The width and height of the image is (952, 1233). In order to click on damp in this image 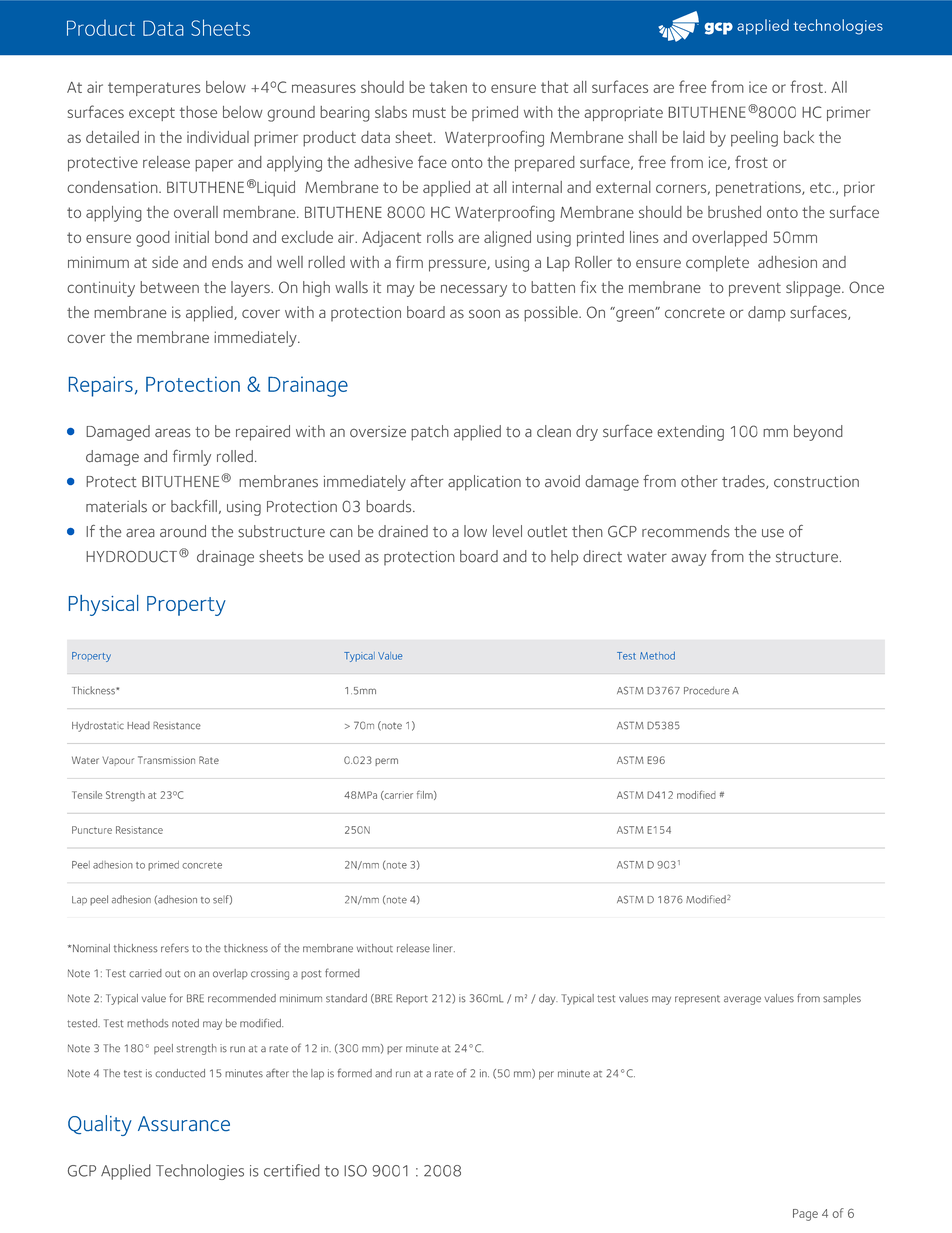, I will do `click(766, 314)`.
